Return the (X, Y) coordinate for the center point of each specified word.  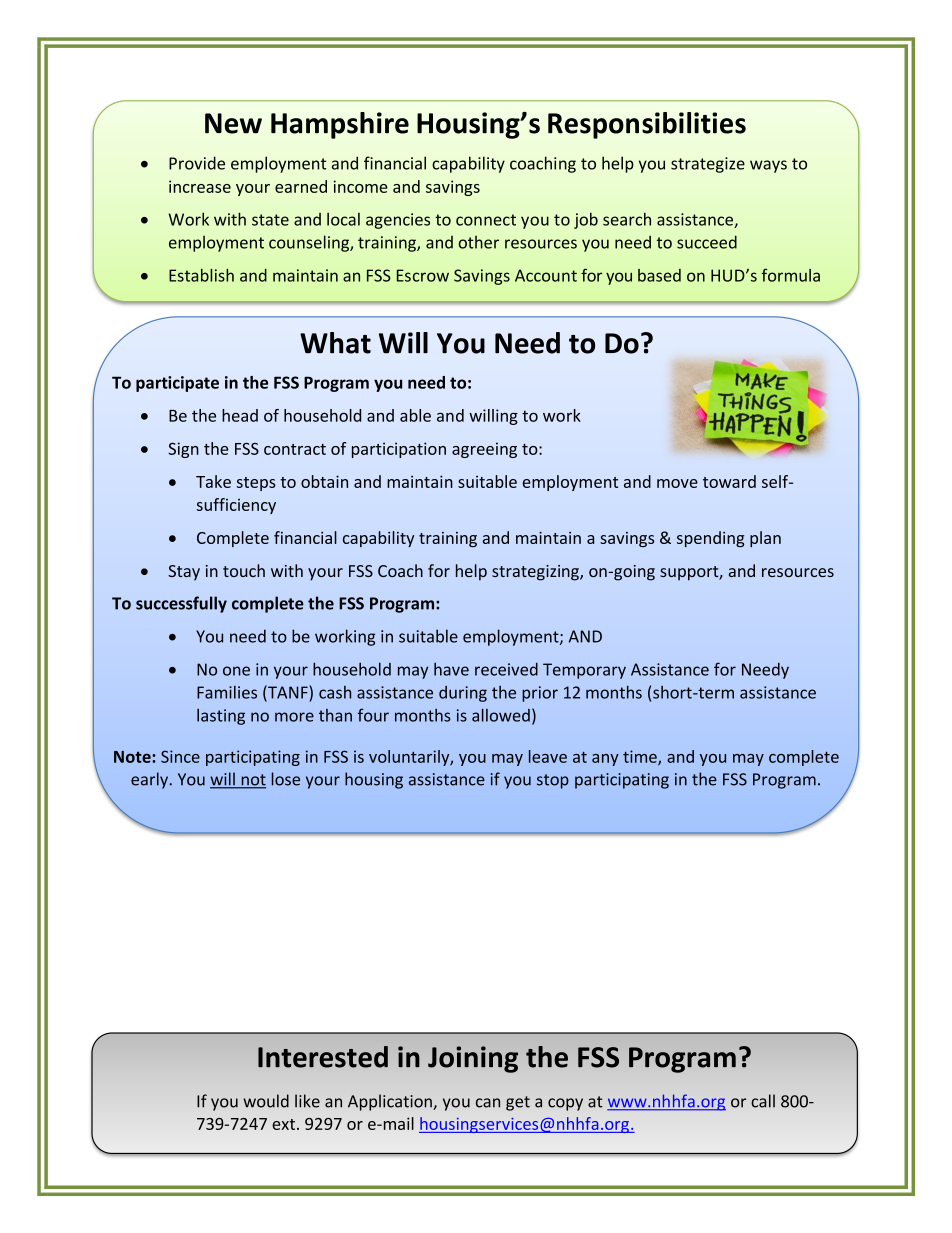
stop (553, 781)
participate (177, 384)
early (149, 780)
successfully (181, 604)
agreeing (484, 450)
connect (486, 220)
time (641, 757)
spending (710, 539)
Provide (197, 163)
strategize (708, 165)
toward (729, 481)
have (451, 669)
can (488, 1103)
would (266, 1101)
